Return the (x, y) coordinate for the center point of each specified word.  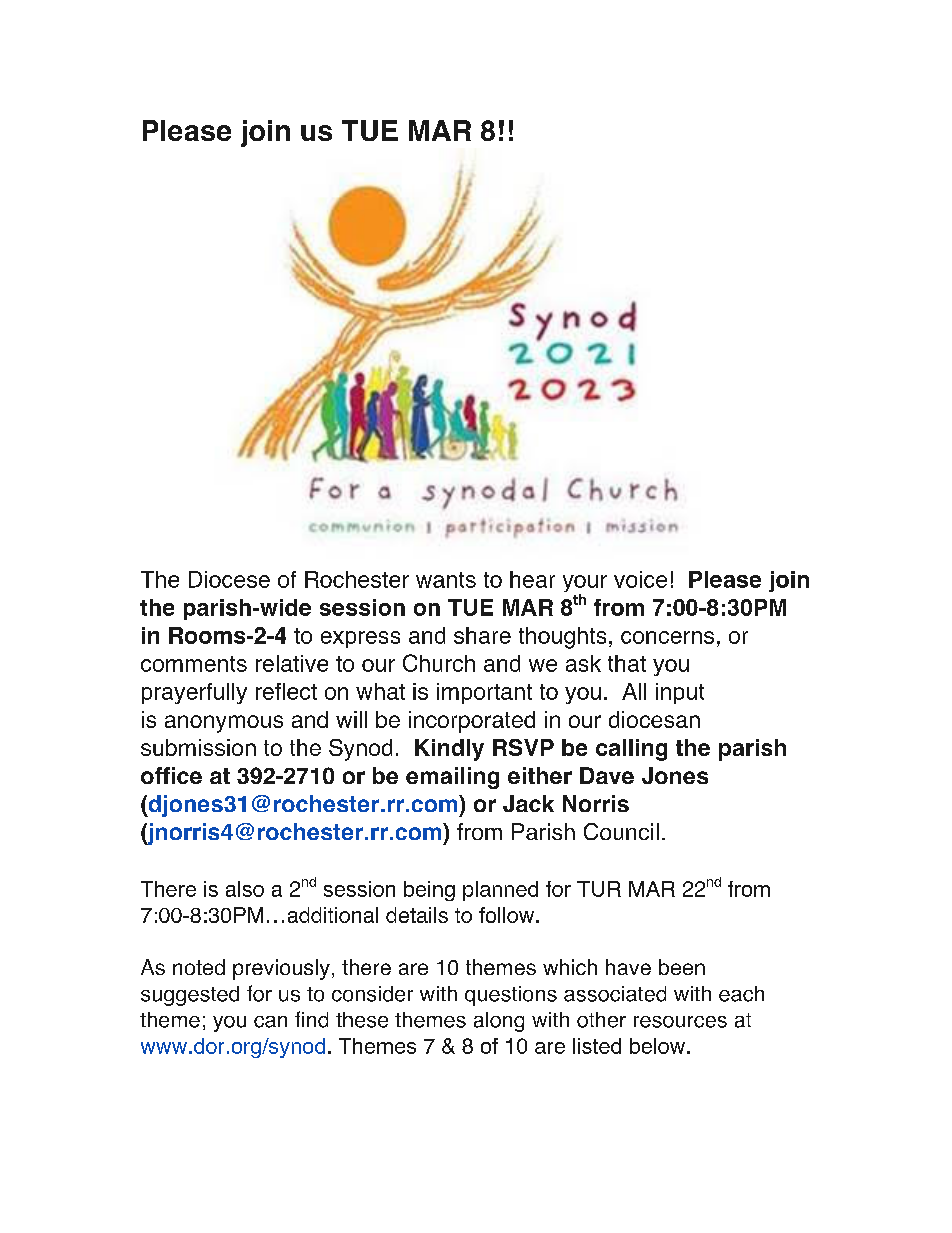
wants (446, 580)
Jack (528, 803)
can (270, 1022)
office (171, 775)
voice (640, 579)
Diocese (229, 579)
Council (621, 831)
